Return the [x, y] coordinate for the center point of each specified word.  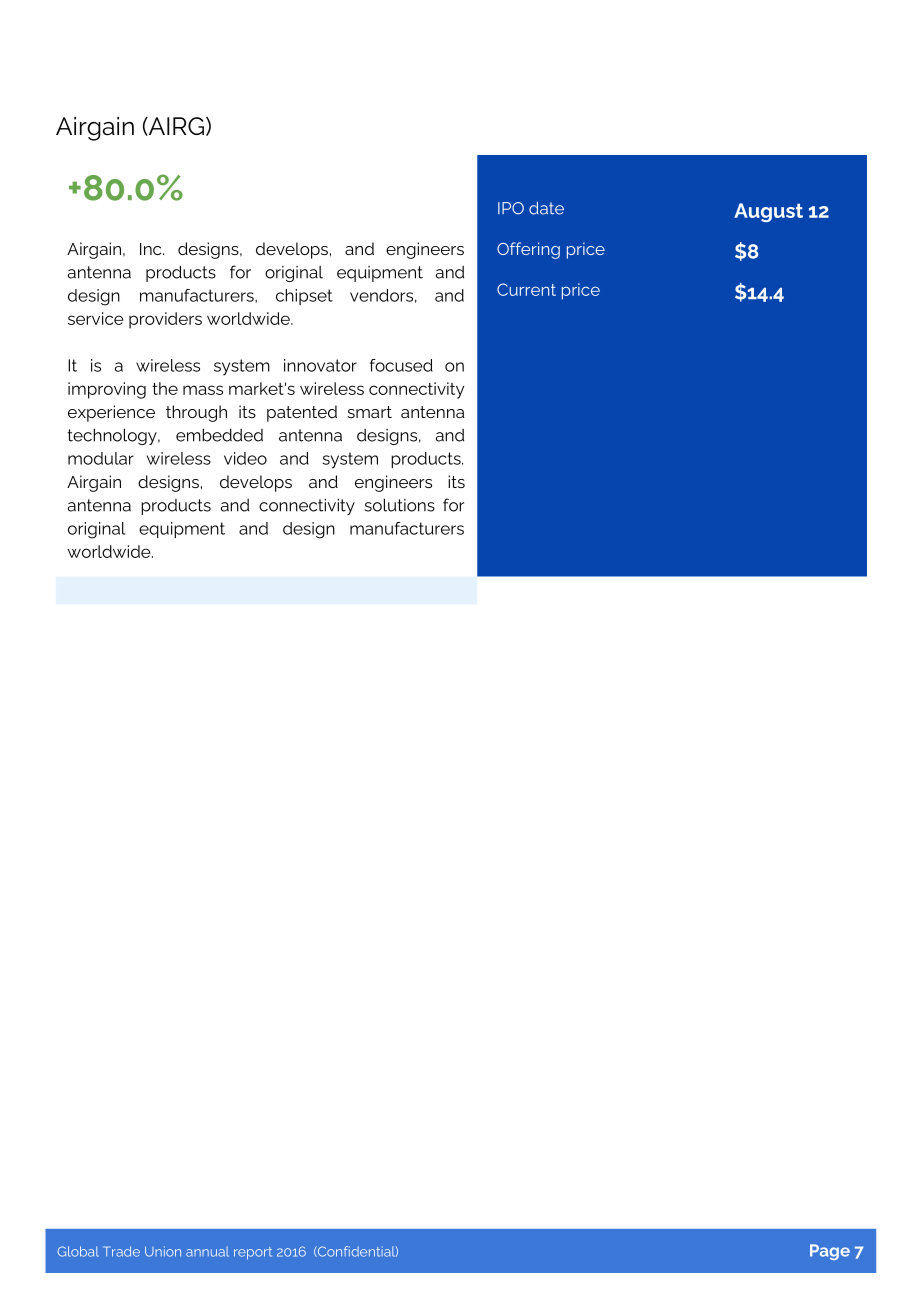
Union [163, 1251]
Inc [152, 249]
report [253, 1253]
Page [830, 1252]
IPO [511, 208]
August [768, 212]
